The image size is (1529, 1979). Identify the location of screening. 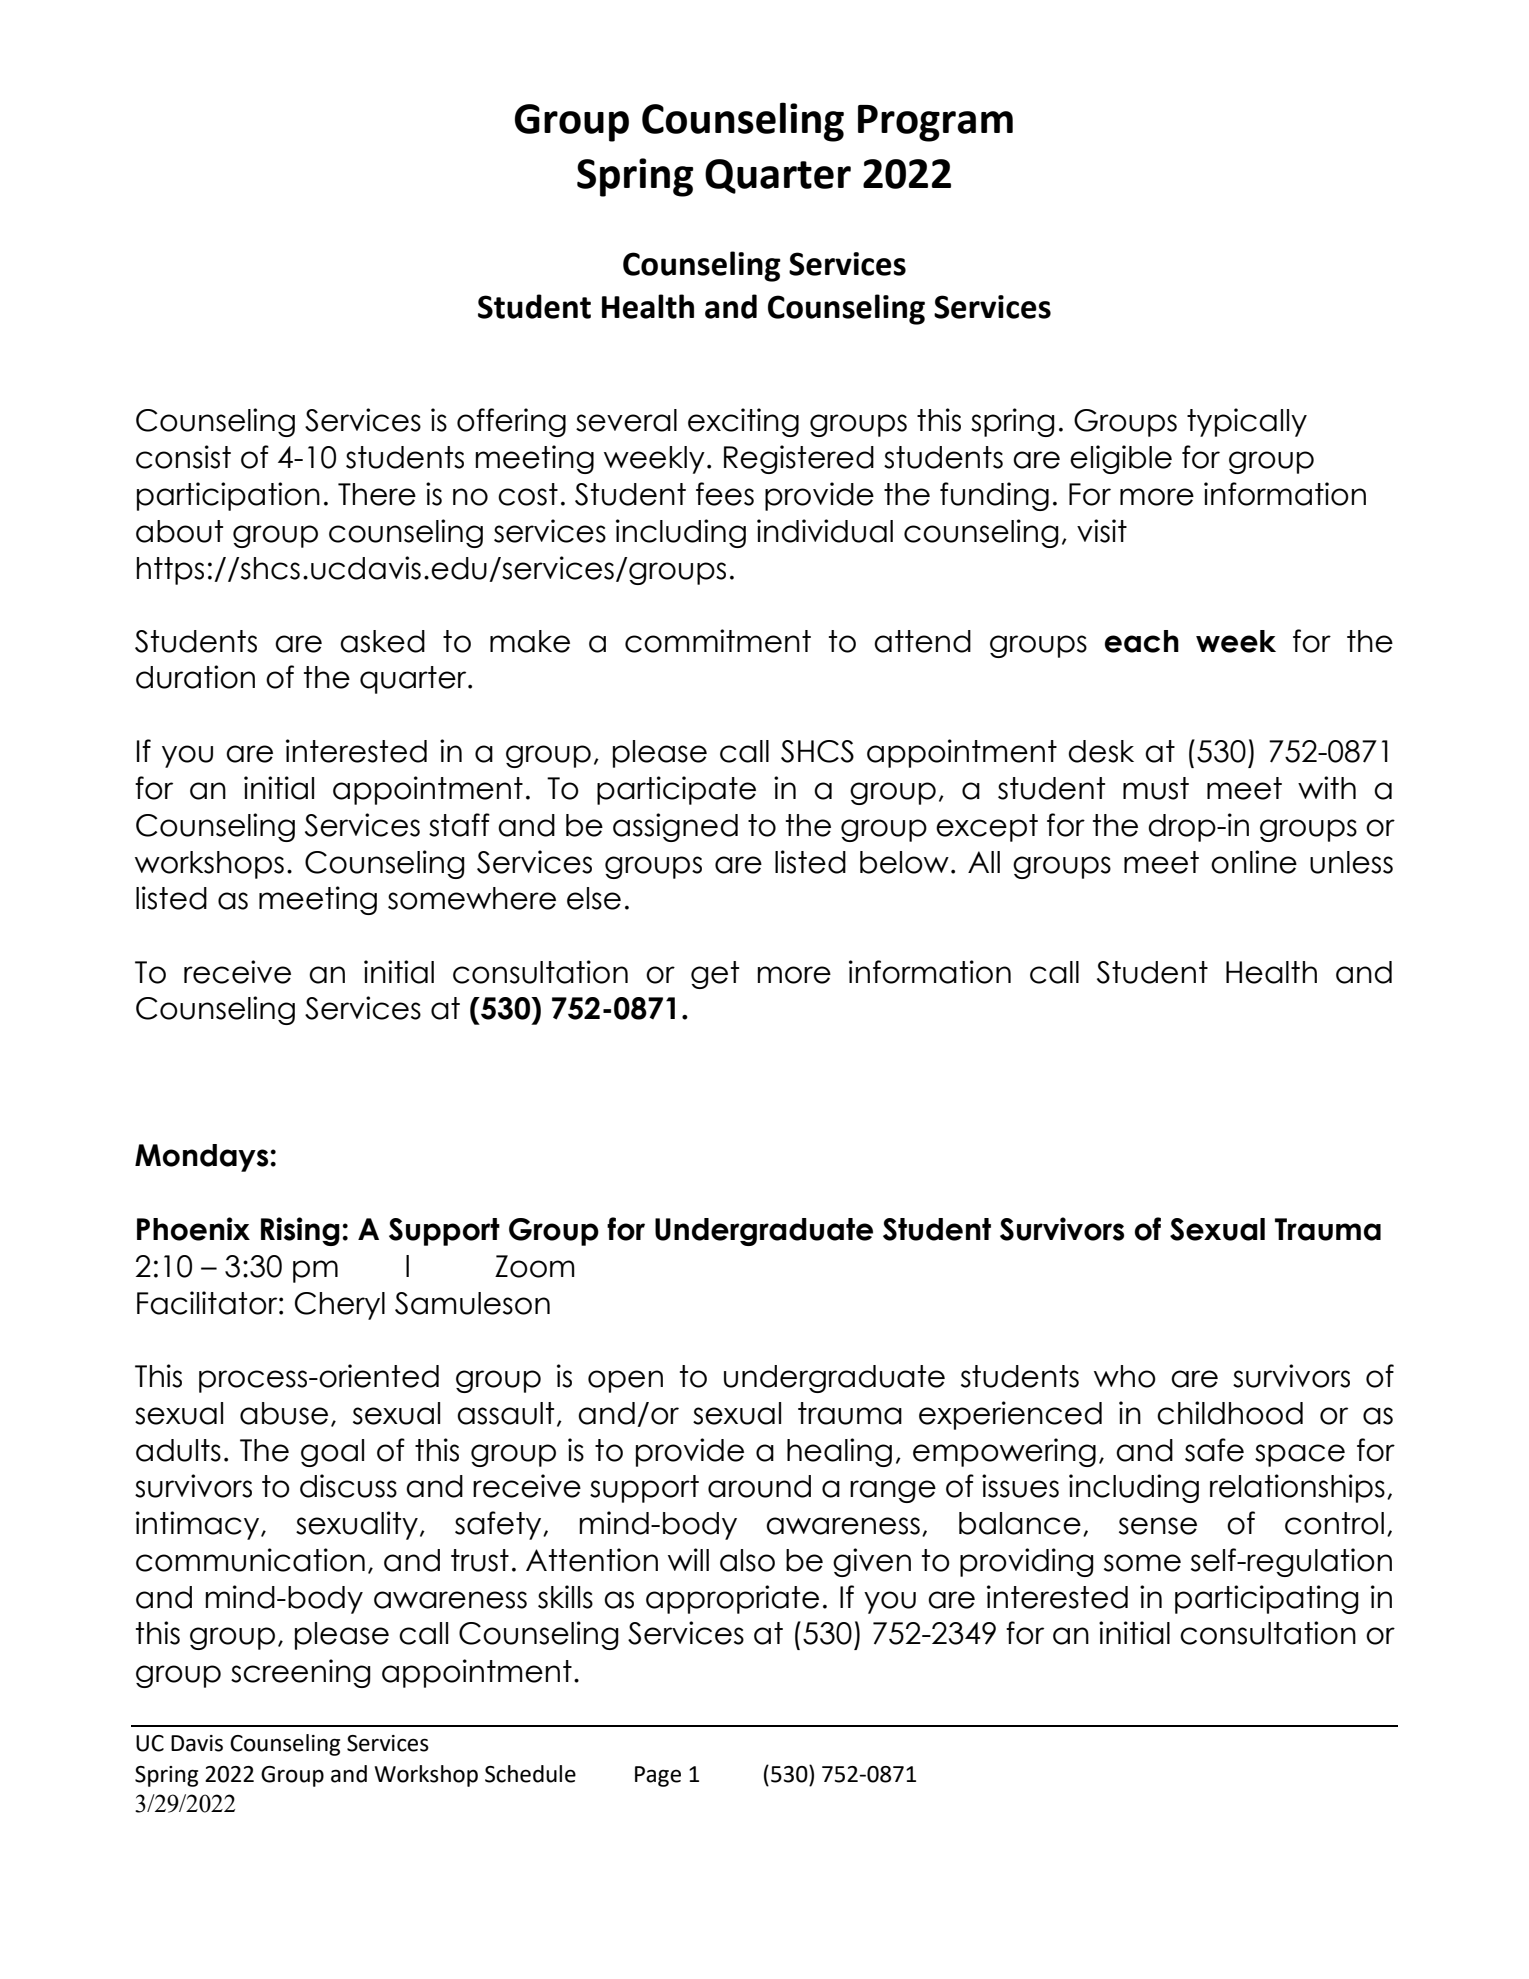
(300, 1673).
